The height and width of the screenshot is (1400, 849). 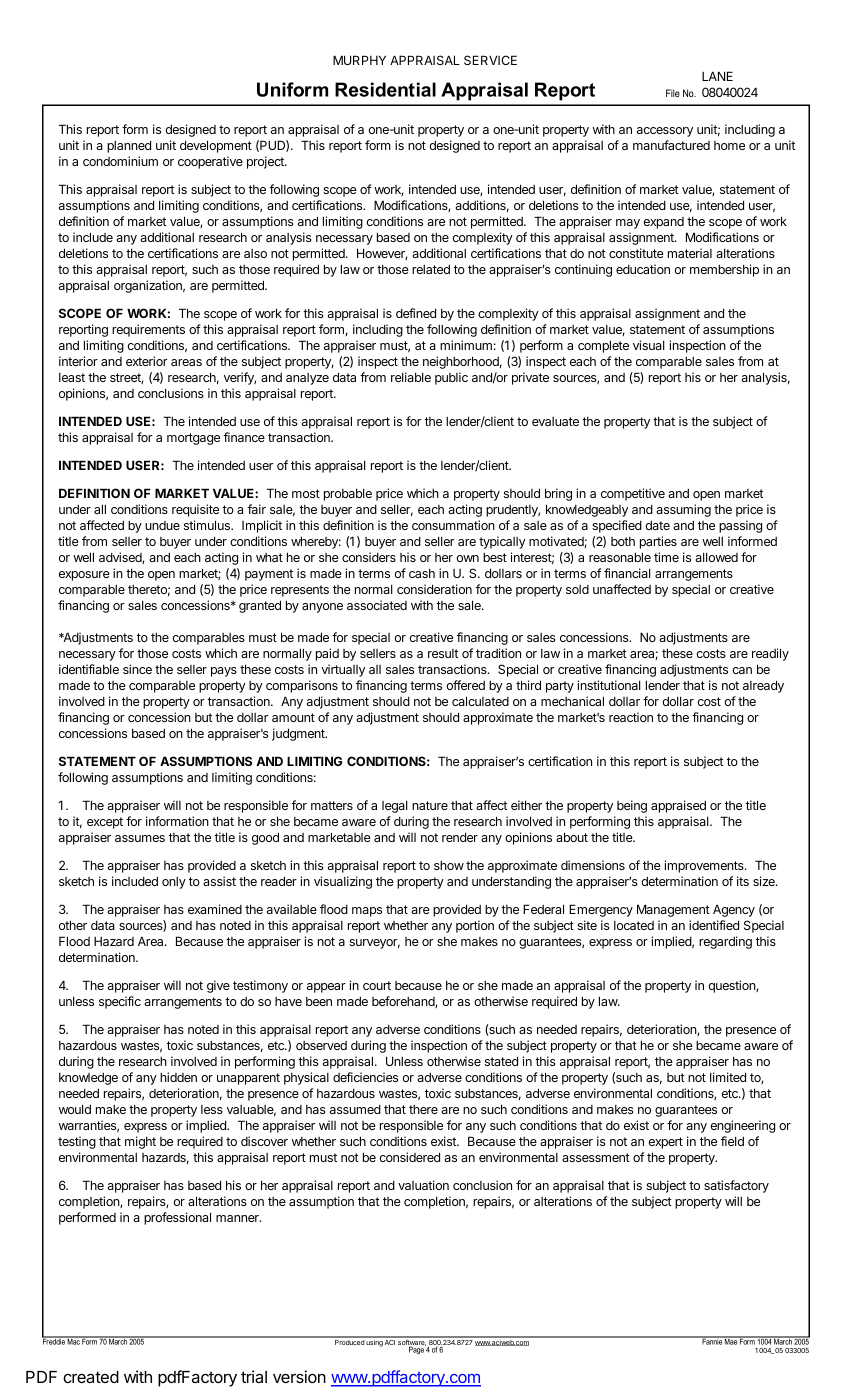 I want to click on File, so click(x=673, y=93).
